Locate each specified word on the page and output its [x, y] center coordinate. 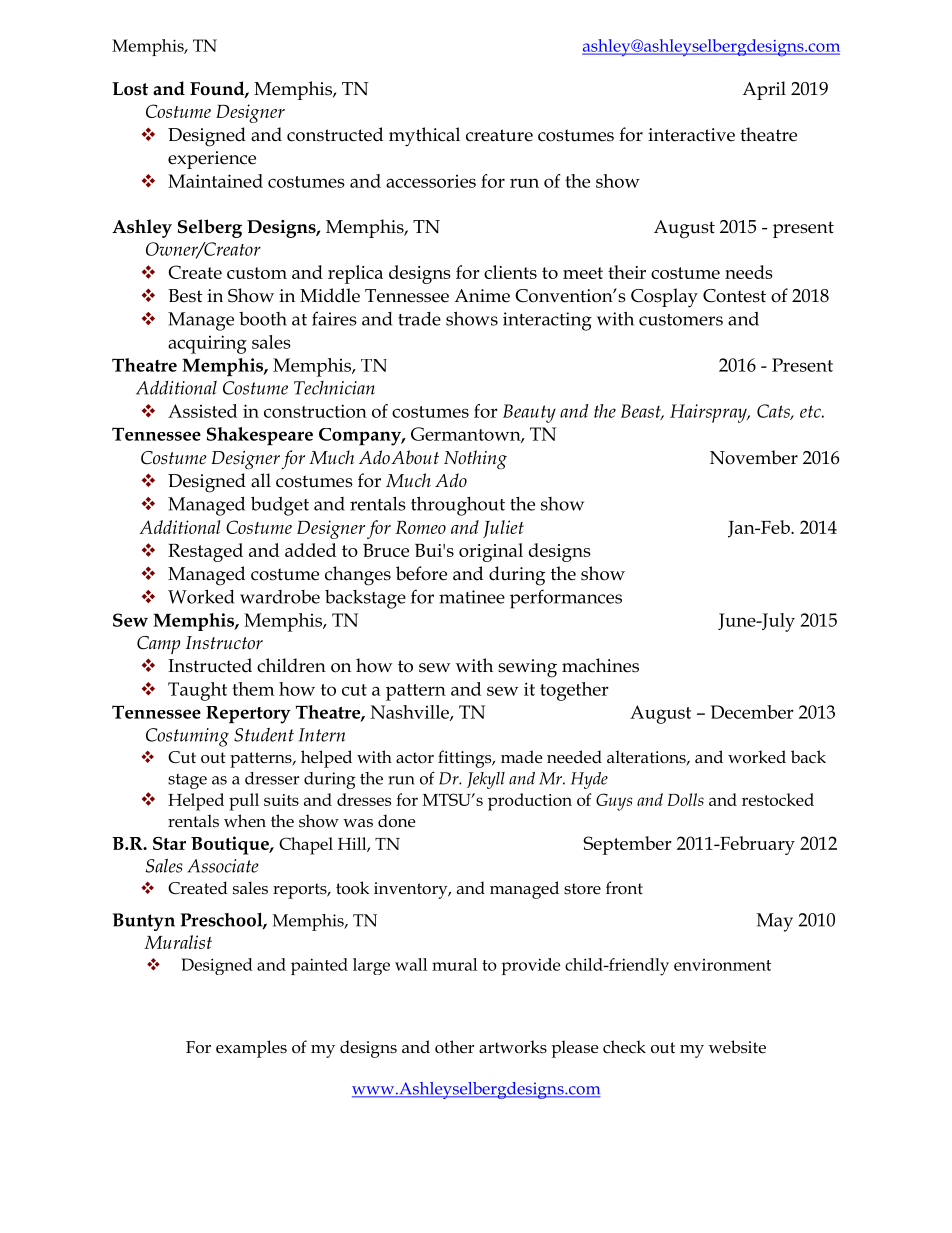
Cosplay [664, 298]
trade [419, 319]
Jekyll [486, 780]
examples [251, 1049]
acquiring [207, 344]
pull [244, 802]
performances [566, 599]
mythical [424, 137]
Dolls [685, 799]
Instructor [224, 643]
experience [212, 160]
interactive [691, 135]
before [421, 573]
